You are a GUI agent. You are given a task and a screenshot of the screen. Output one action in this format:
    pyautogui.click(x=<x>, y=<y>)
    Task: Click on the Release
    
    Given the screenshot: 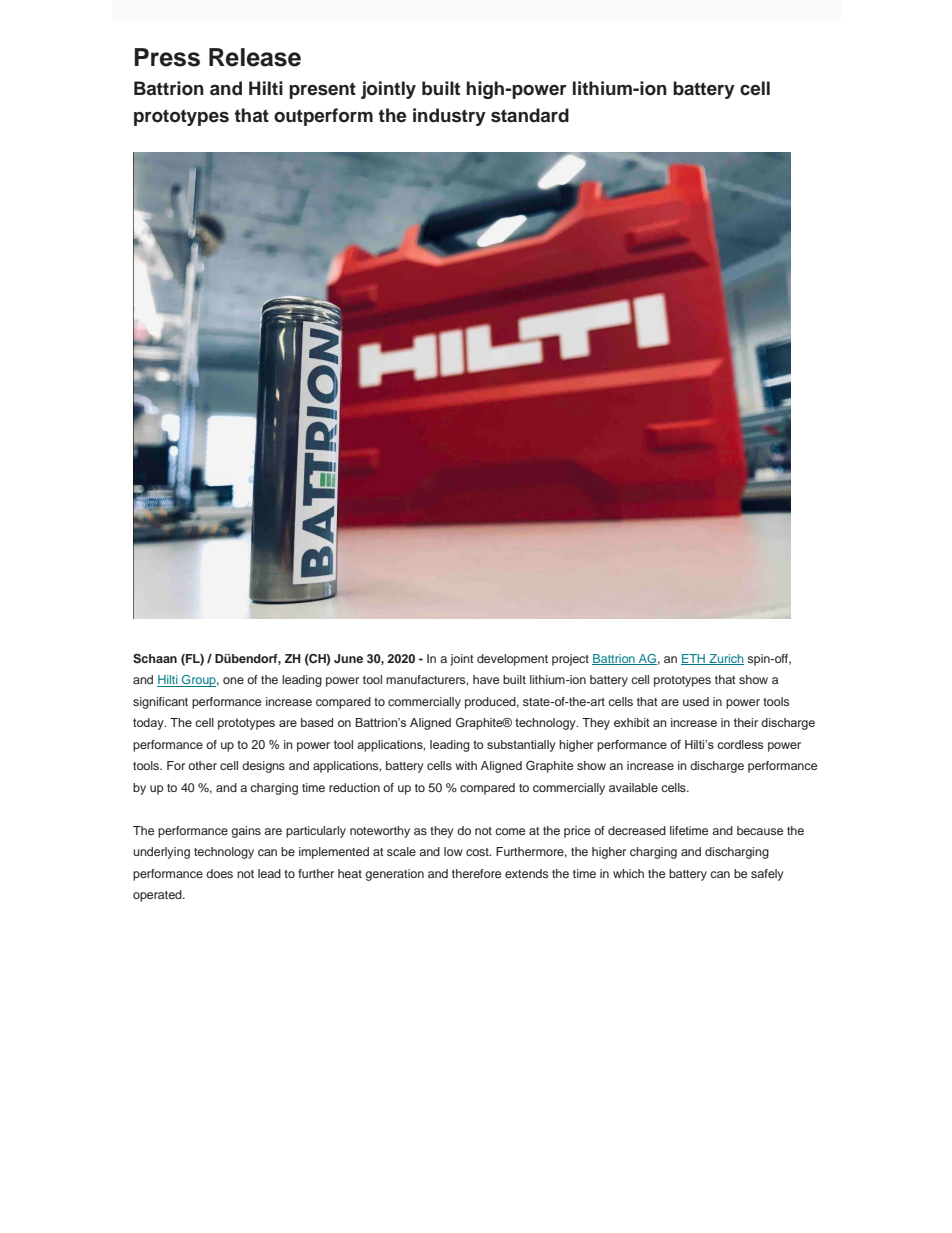 What is the action you would take?
    pyautogui.click(x=255, y=57)
